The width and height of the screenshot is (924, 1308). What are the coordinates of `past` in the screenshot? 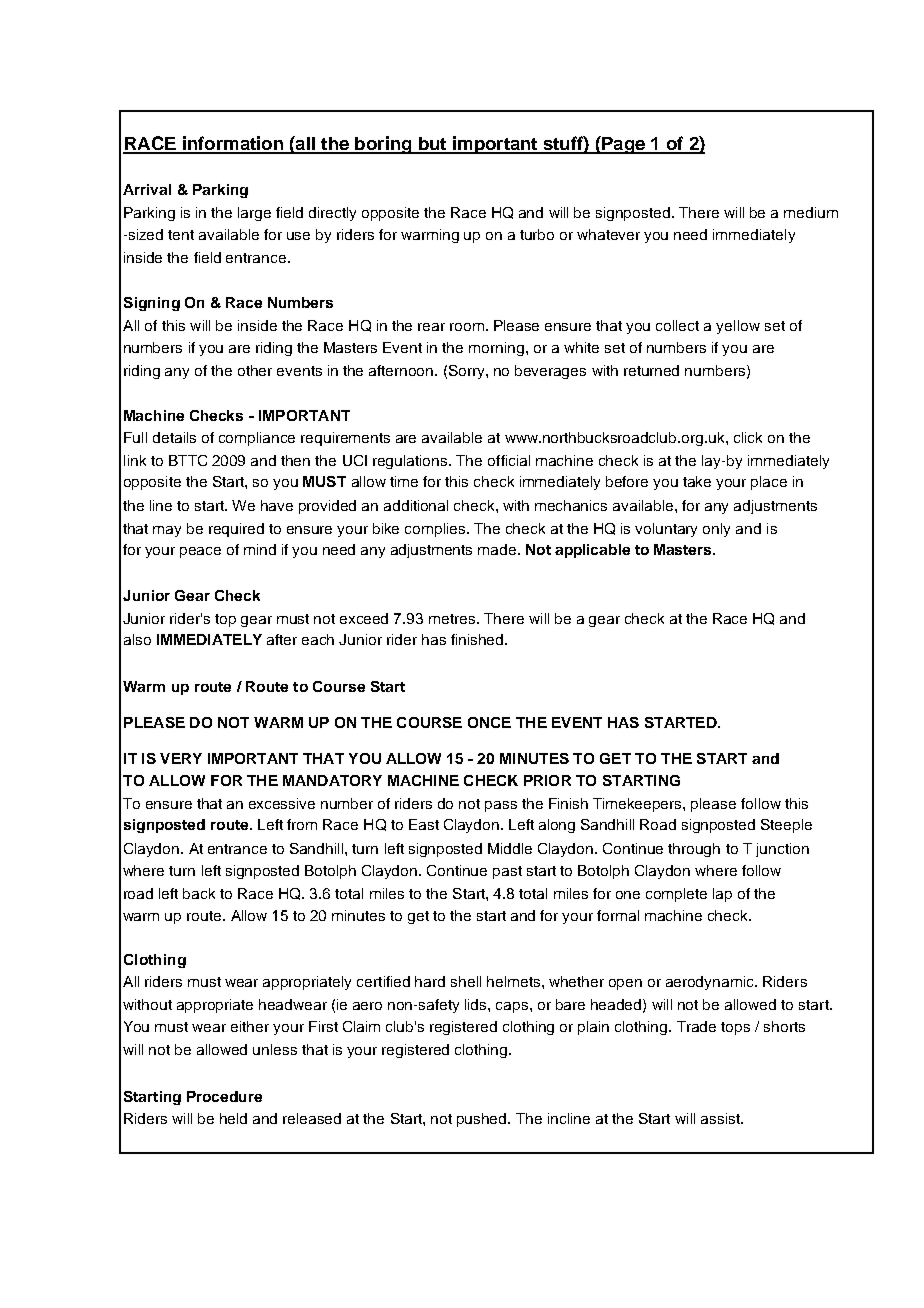 It's located at (507, 872).
